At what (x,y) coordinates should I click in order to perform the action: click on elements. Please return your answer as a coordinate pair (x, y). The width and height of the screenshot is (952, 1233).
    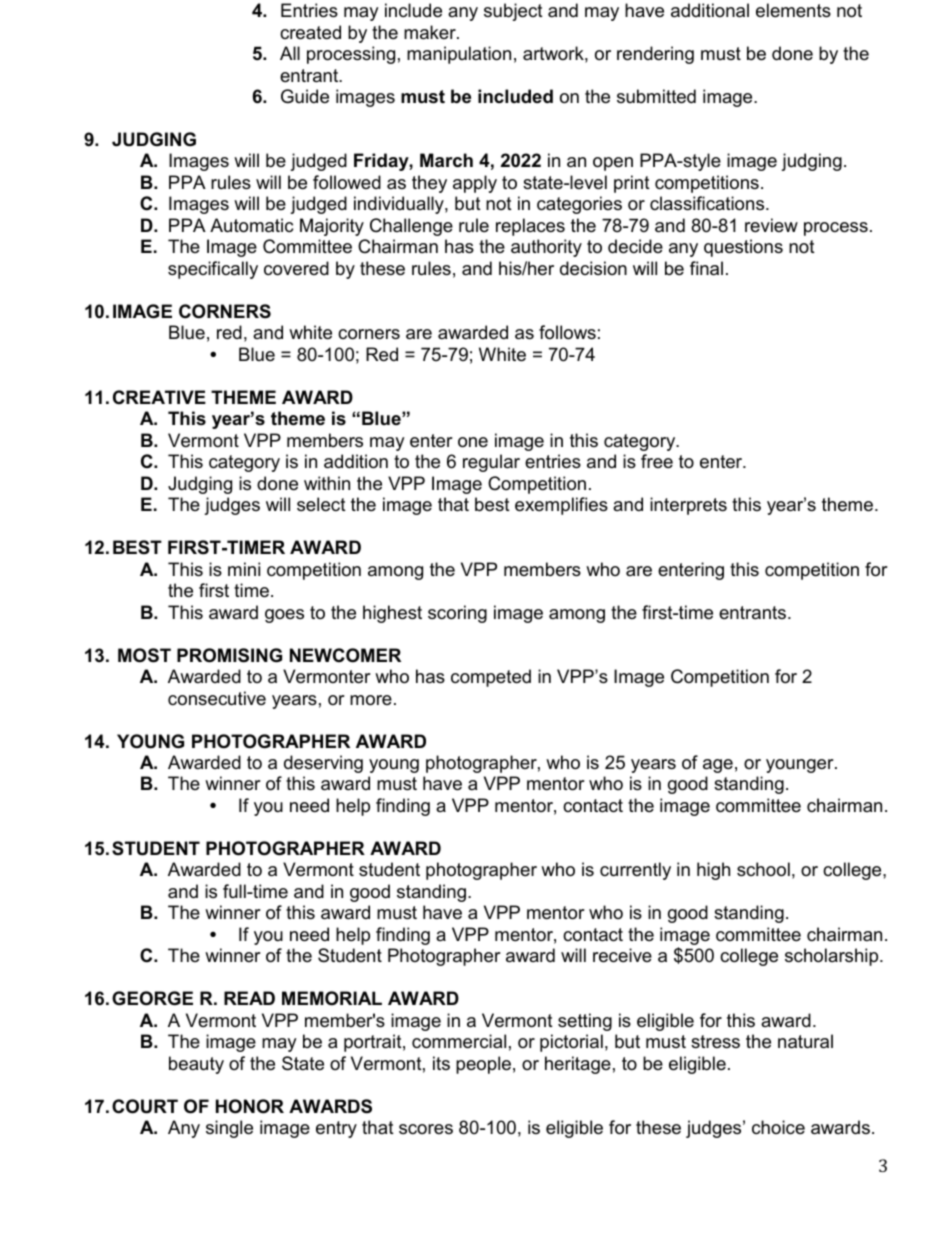
    Looking at the image, I should click on (793, 10).
